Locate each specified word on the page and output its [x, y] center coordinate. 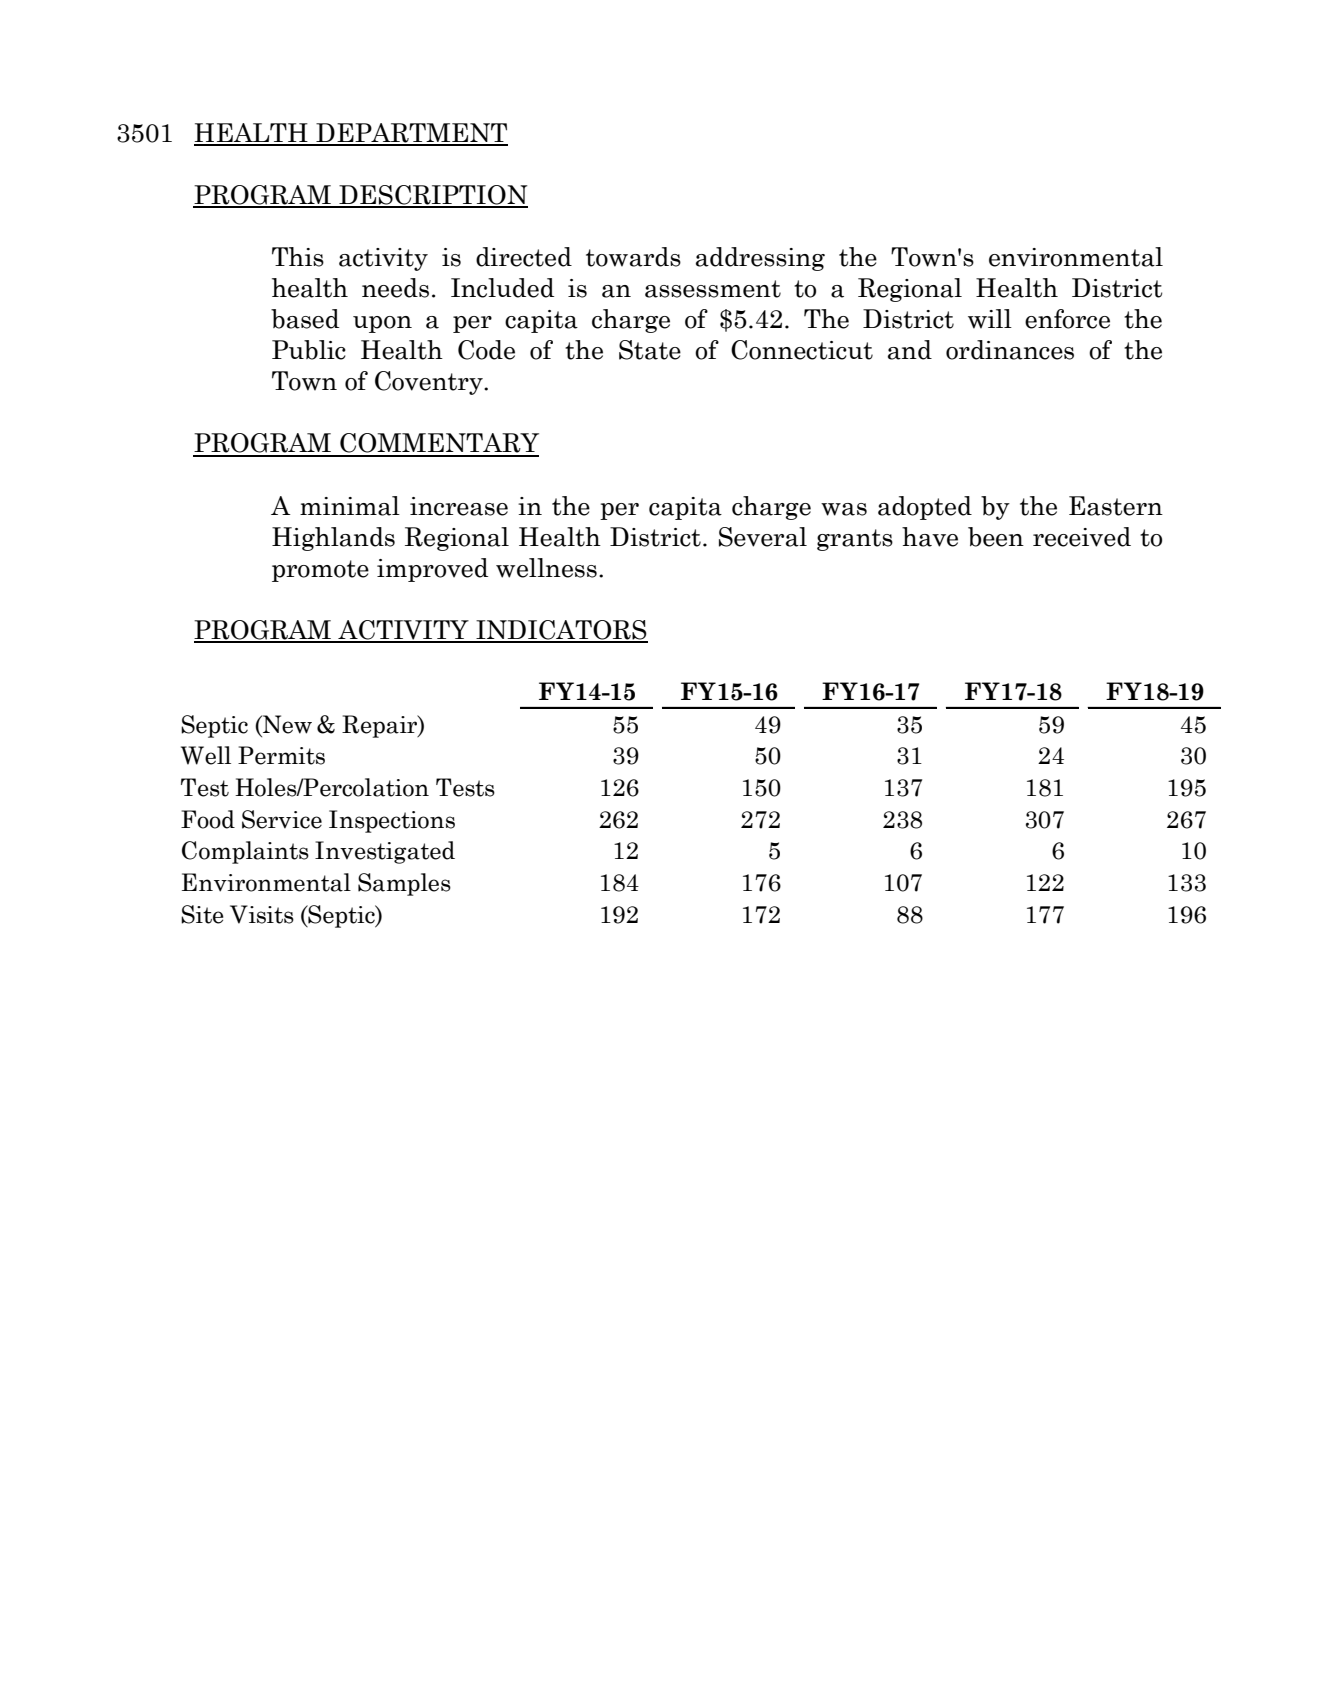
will [990, 319]
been [996, 537]
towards [633, 257]
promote [320, 571]
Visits [262, 914]
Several [763, 537]
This [298, 257]
